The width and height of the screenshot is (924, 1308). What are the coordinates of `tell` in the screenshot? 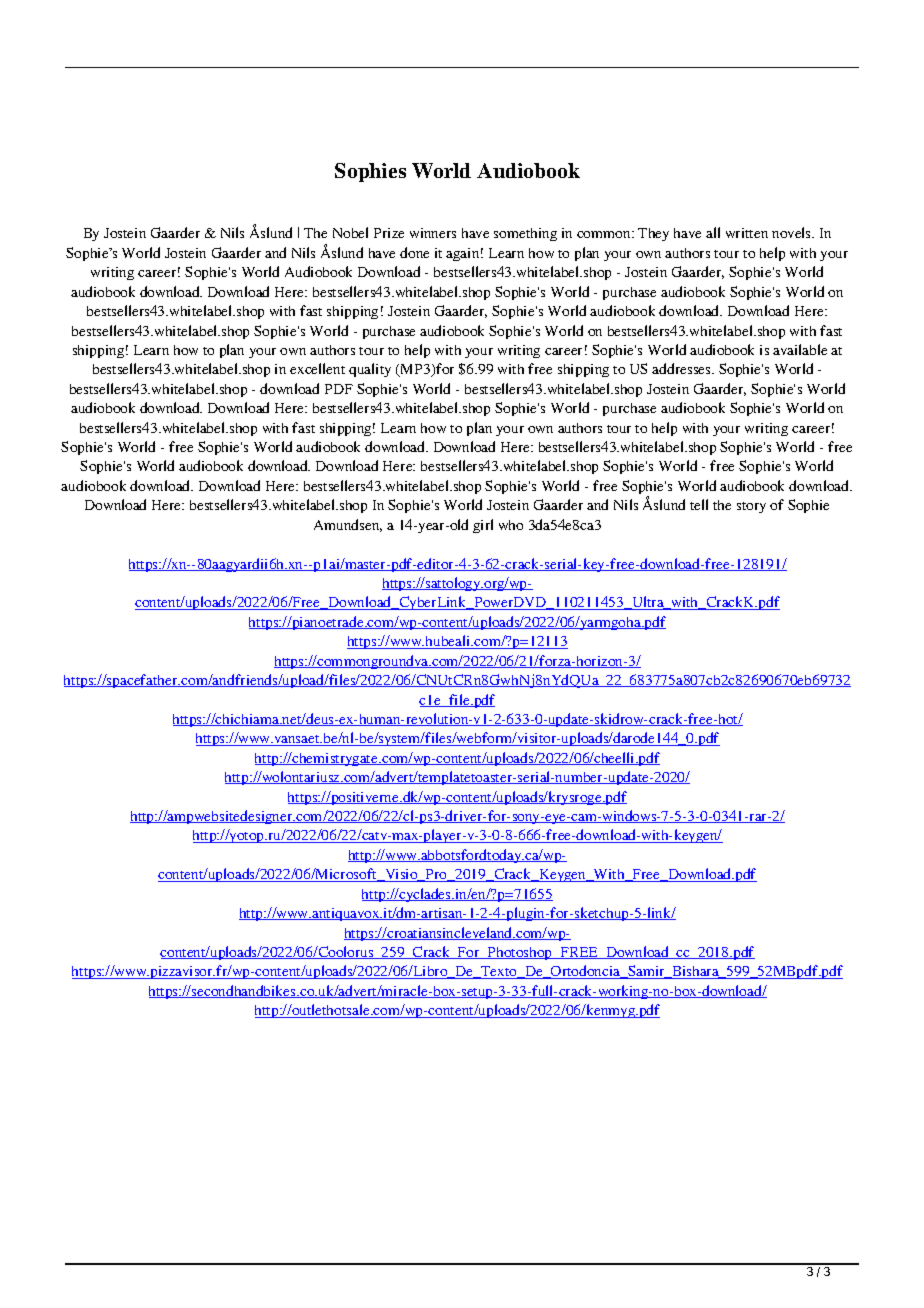 It's located at (699, 504).
